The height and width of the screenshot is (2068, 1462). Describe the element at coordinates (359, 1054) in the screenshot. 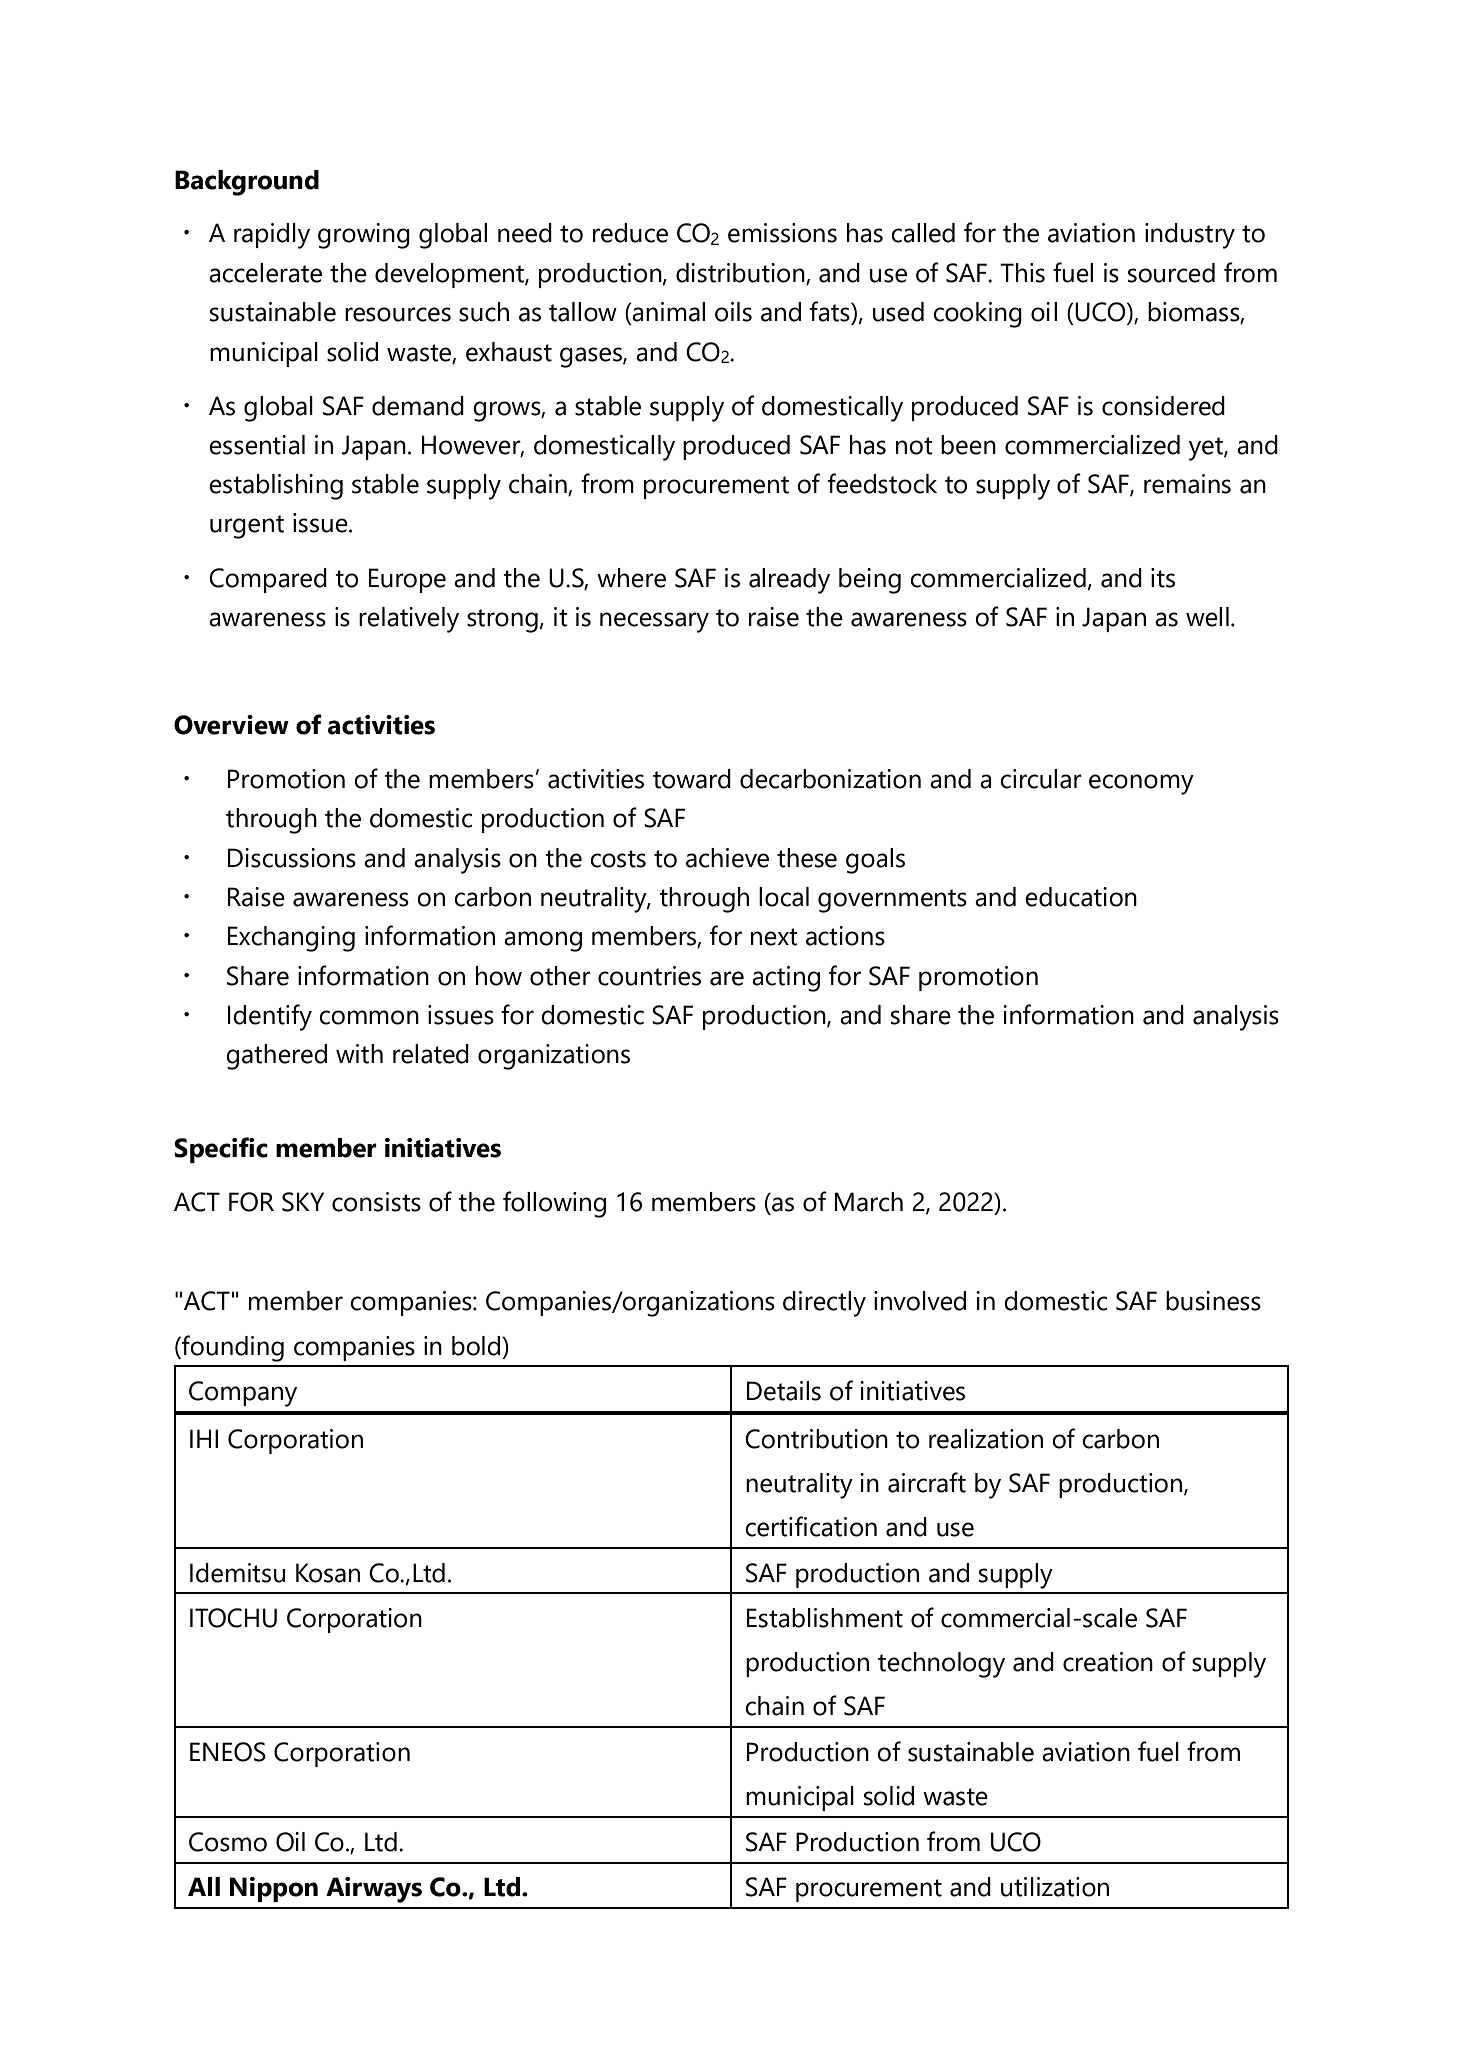

I see `with` at that location.
